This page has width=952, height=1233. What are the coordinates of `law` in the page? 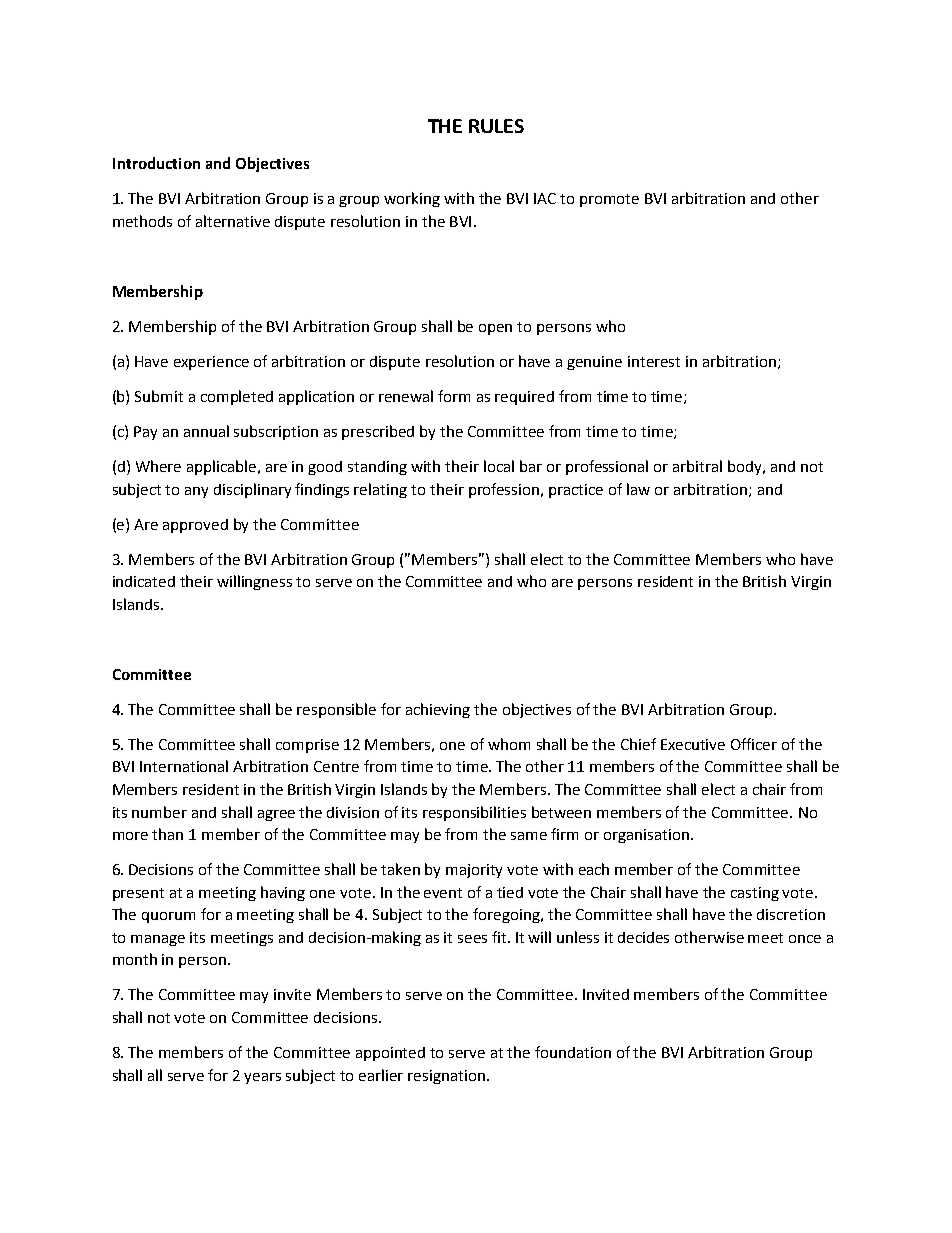 It's located at (638, 489).
